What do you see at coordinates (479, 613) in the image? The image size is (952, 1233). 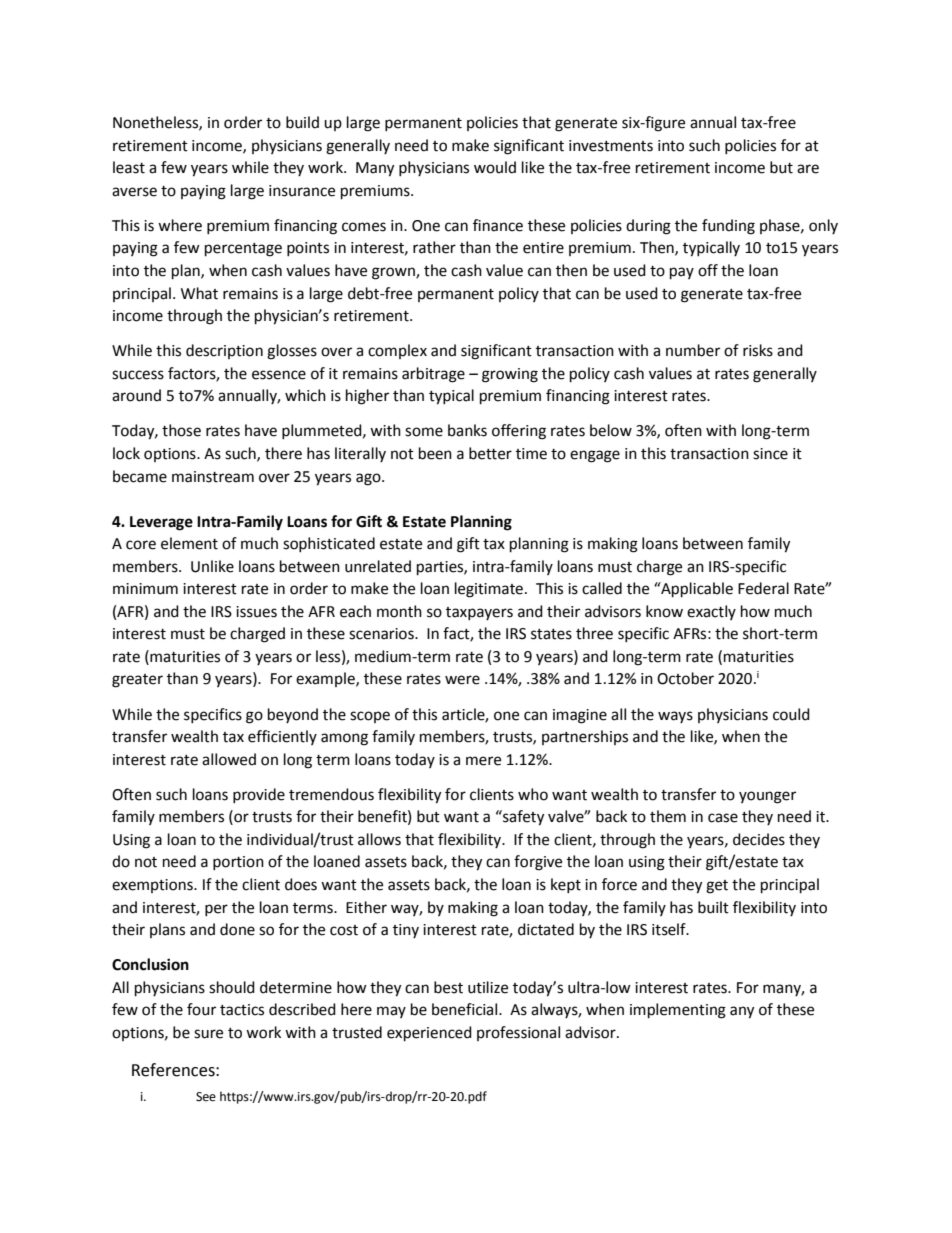 I see `taxpayers` at bounding box center [479, 613].
